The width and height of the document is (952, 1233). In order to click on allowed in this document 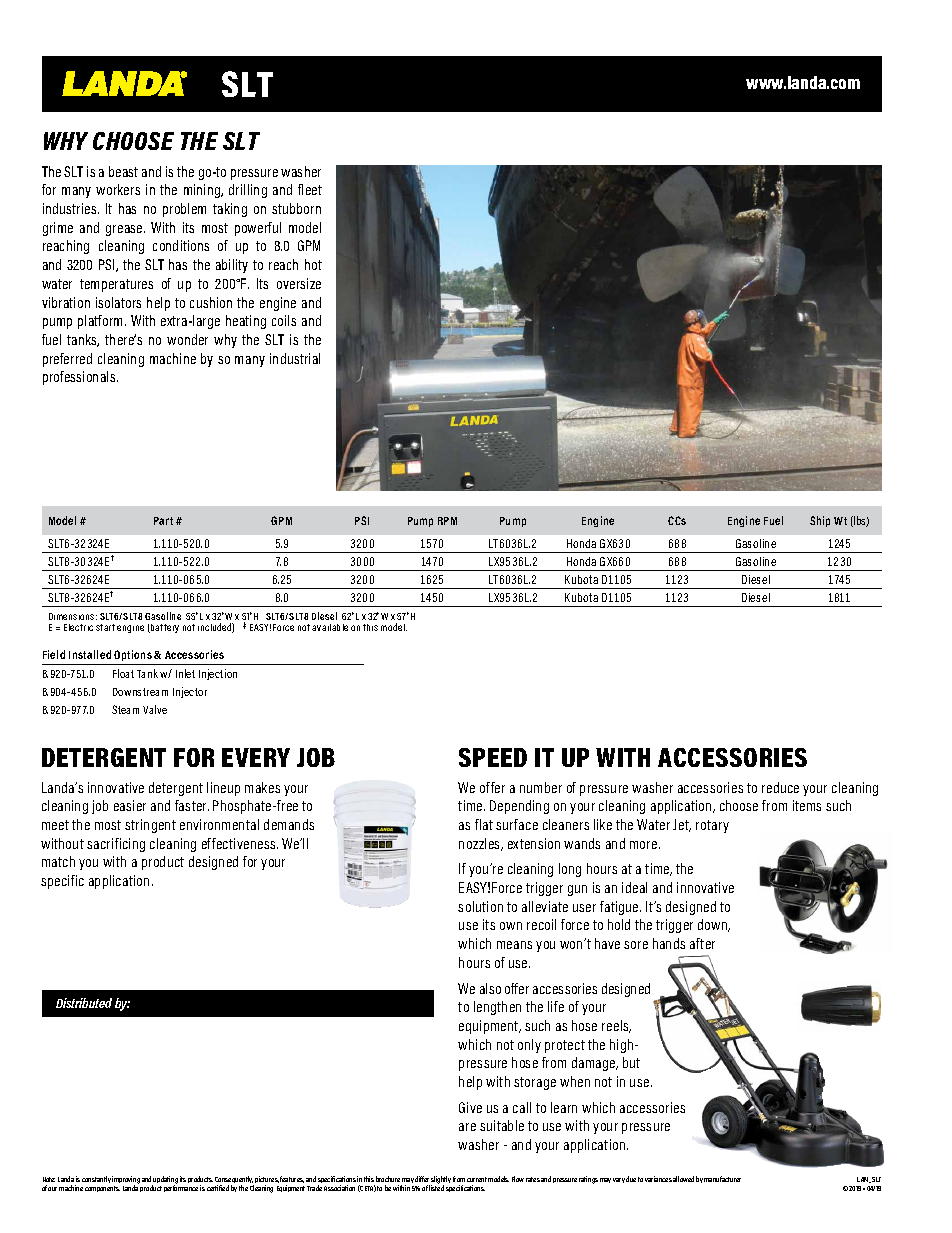, I will do `click(683, 1179)`.
